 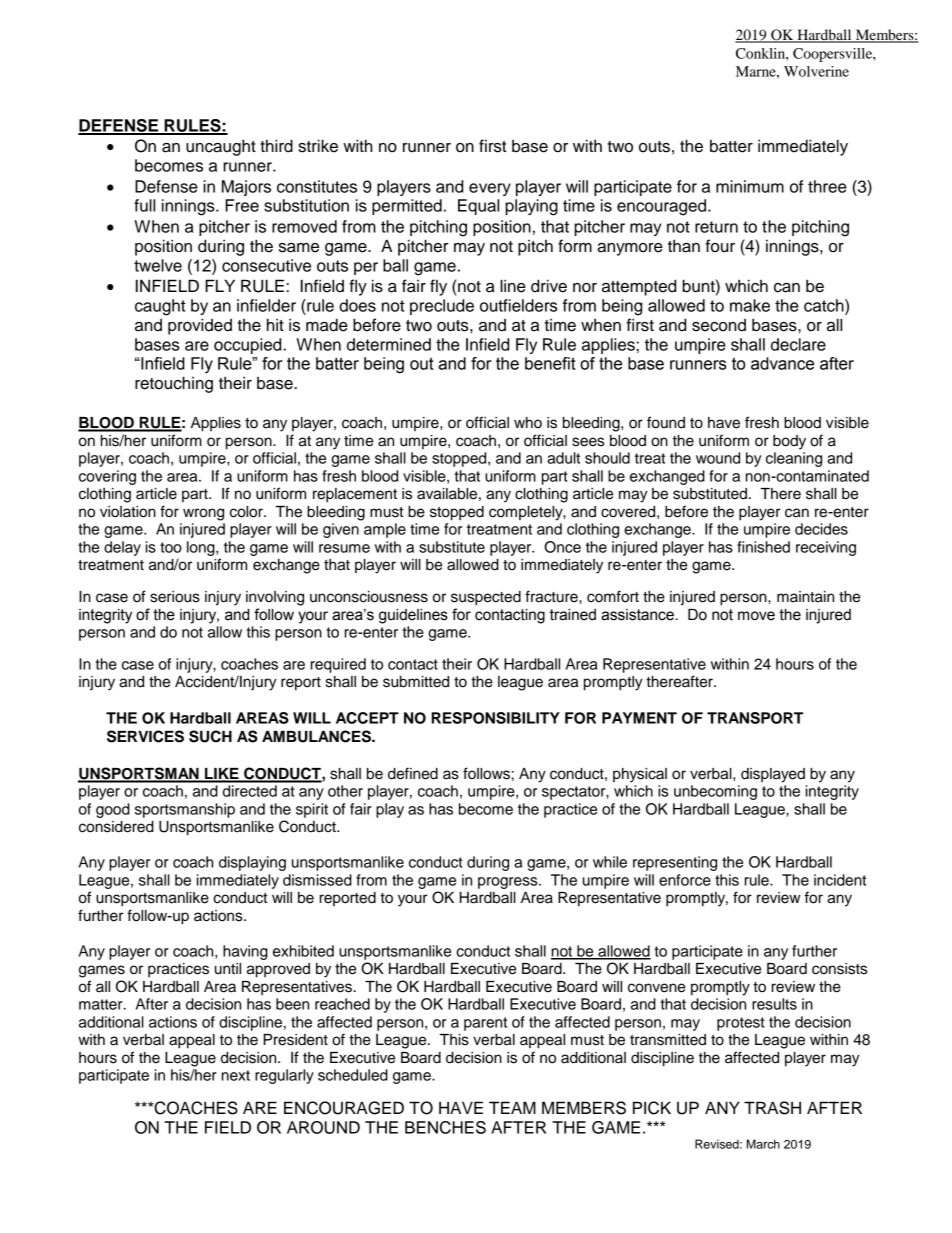 I want to click on next, so click(x=236, y=1075).
